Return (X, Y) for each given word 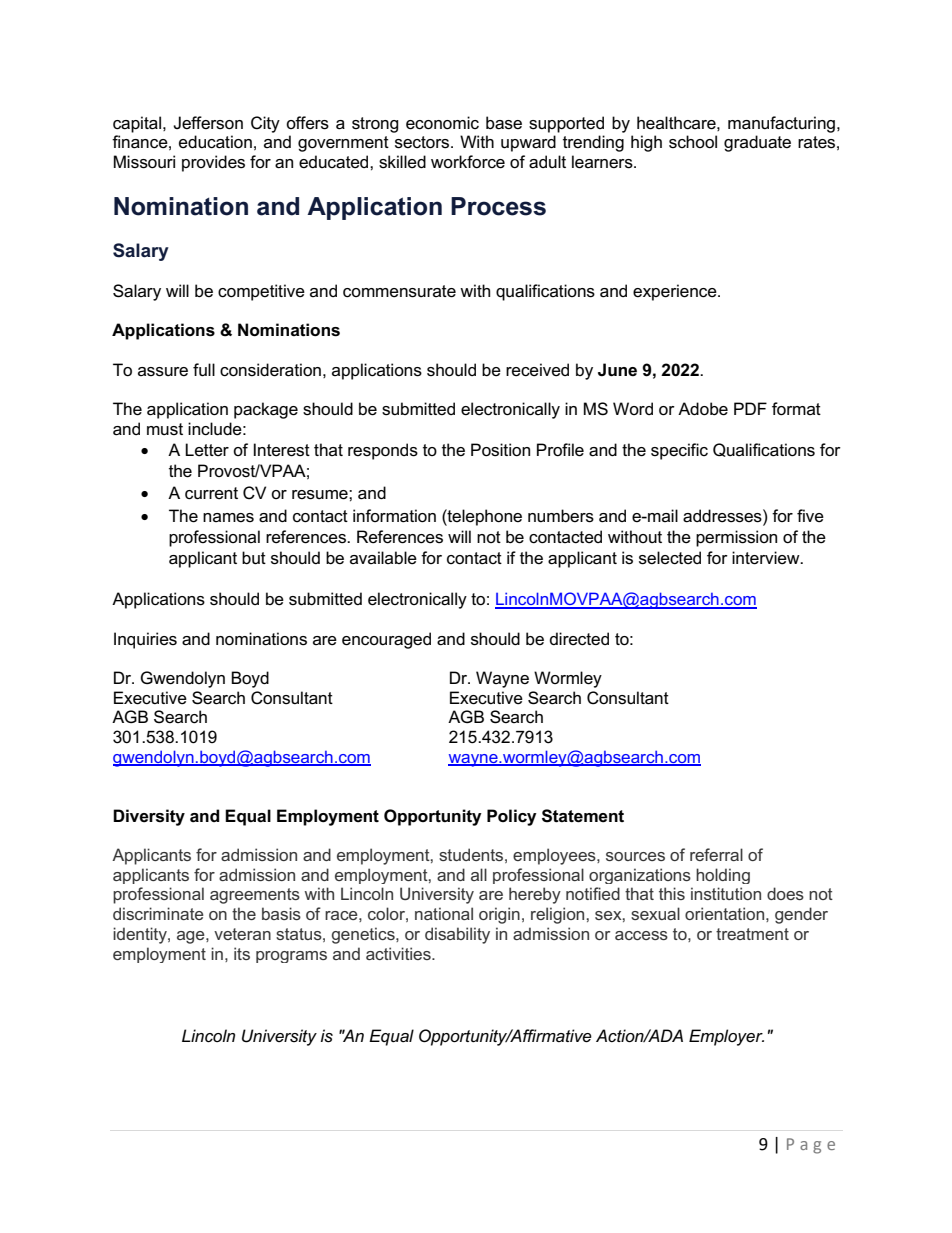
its (242, 953)
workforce (468, 162)
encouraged (386, 640)
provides (213, 163)
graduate (757, 143)
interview (767, 558)
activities (399, 953)
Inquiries (145, 640)
